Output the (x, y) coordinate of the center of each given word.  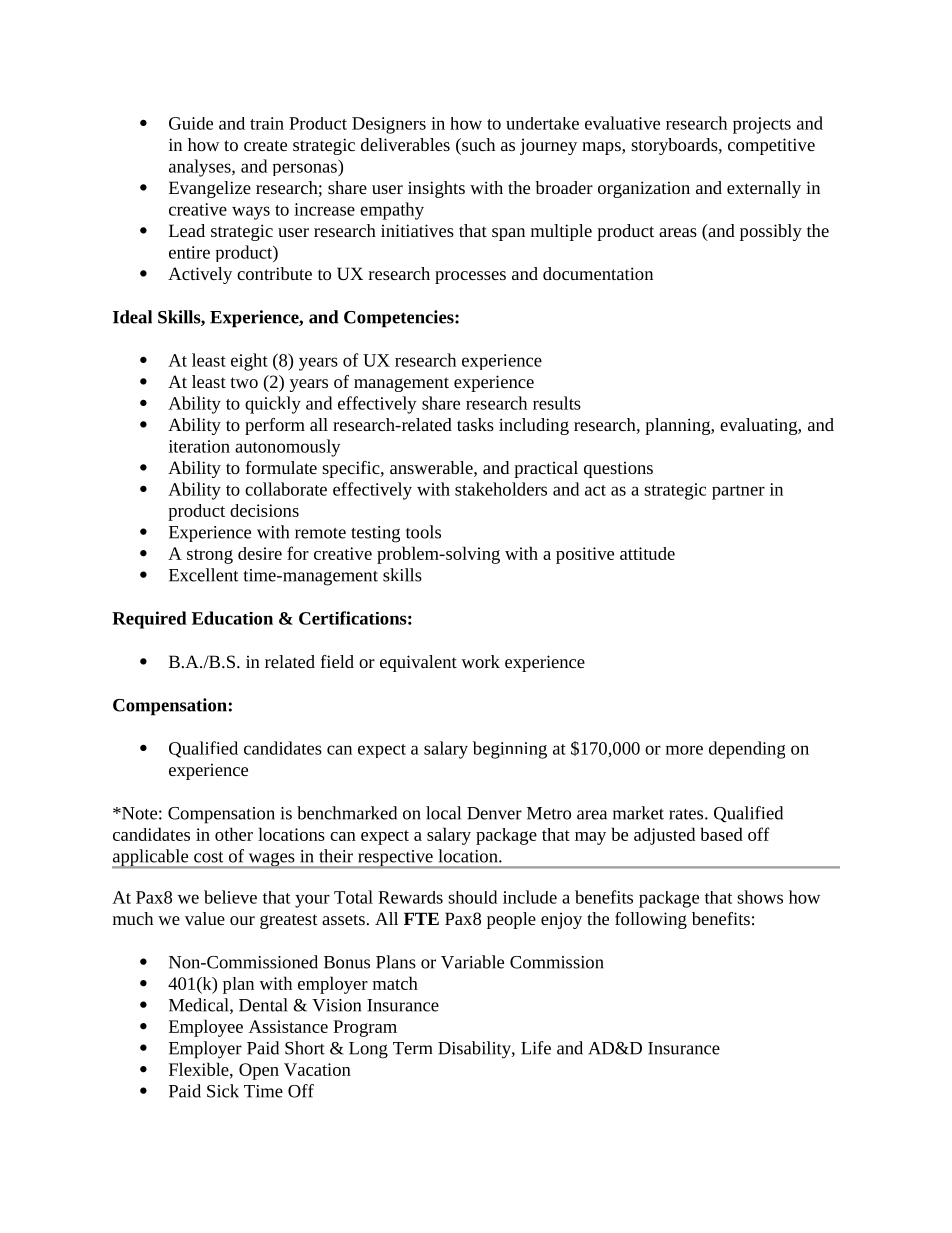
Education (232, 618)
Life (536, 1048)
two (244, 382)
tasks (475, 424)
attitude (647, 553)
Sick (223, 1091)
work (480, 661)
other (234, 834)
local (443, 813)
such (477, 144)
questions (618, 469)
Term (412, 1048)
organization (644, 189)
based (722, 834)
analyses (201, 168)
